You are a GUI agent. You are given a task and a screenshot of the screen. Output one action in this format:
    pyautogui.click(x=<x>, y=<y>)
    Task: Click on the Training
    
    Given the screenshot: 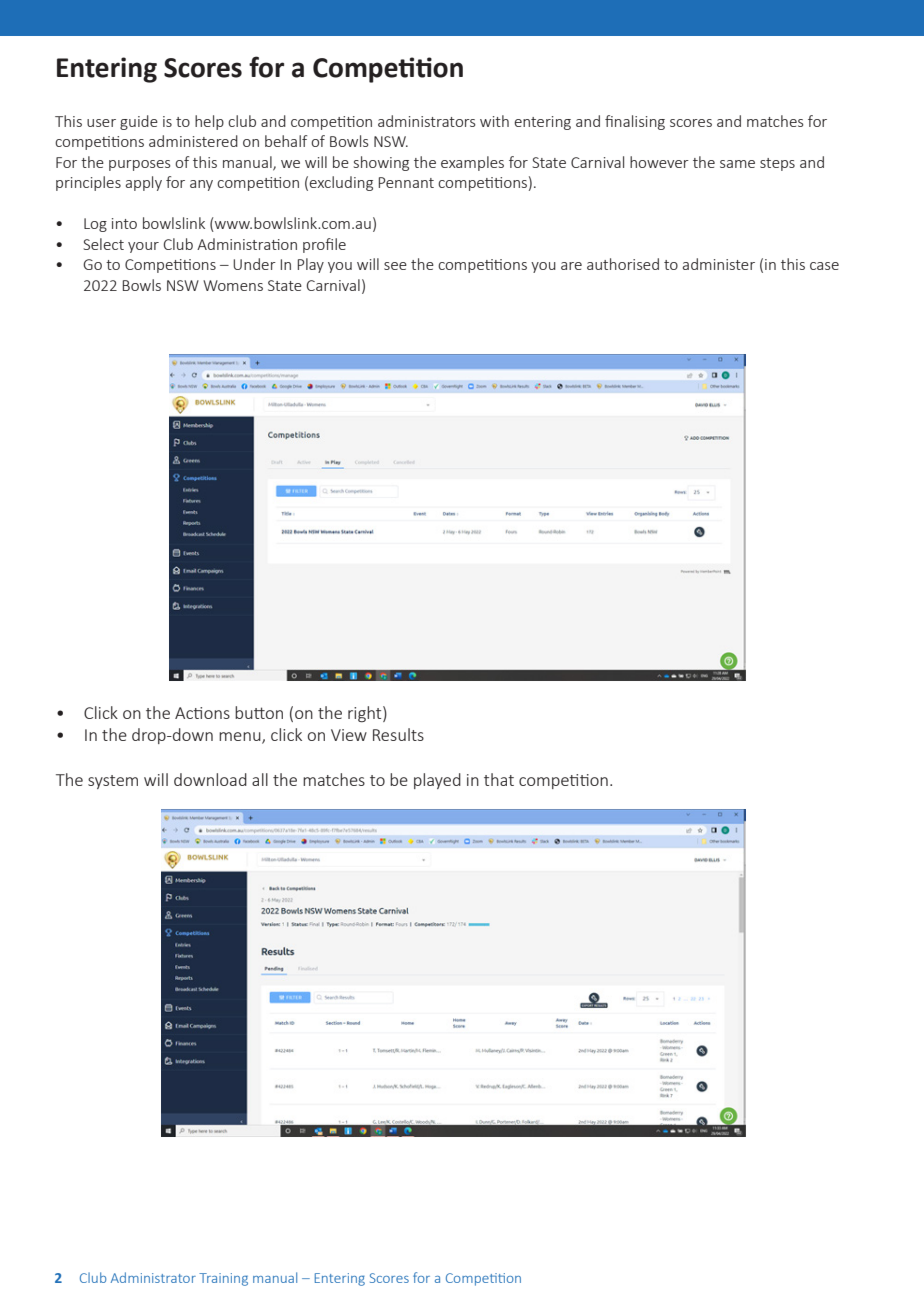 What is the action you would take?
    pyautogui.click(x=223, y=1279)
